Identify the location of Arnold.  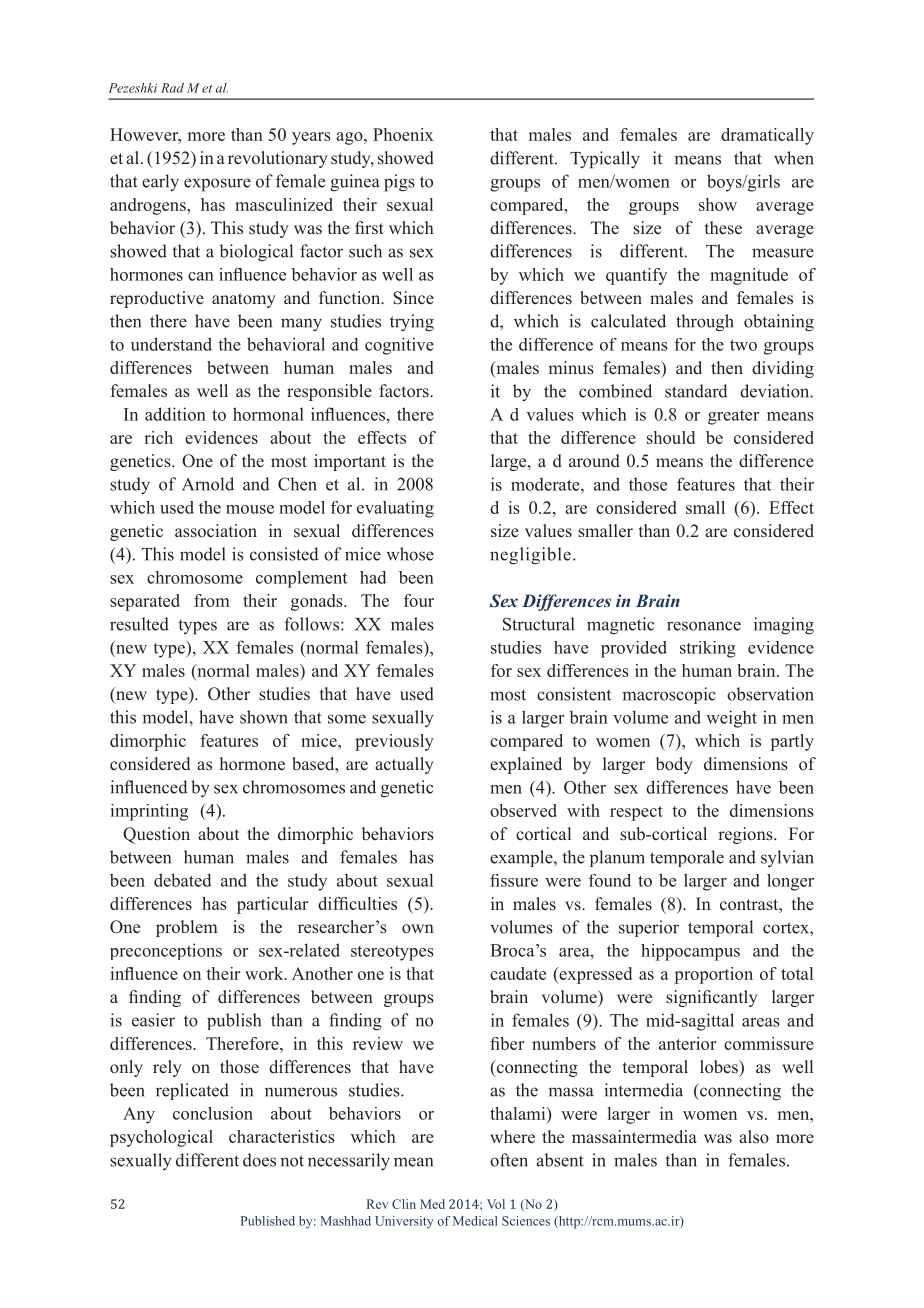
(208, 484).
